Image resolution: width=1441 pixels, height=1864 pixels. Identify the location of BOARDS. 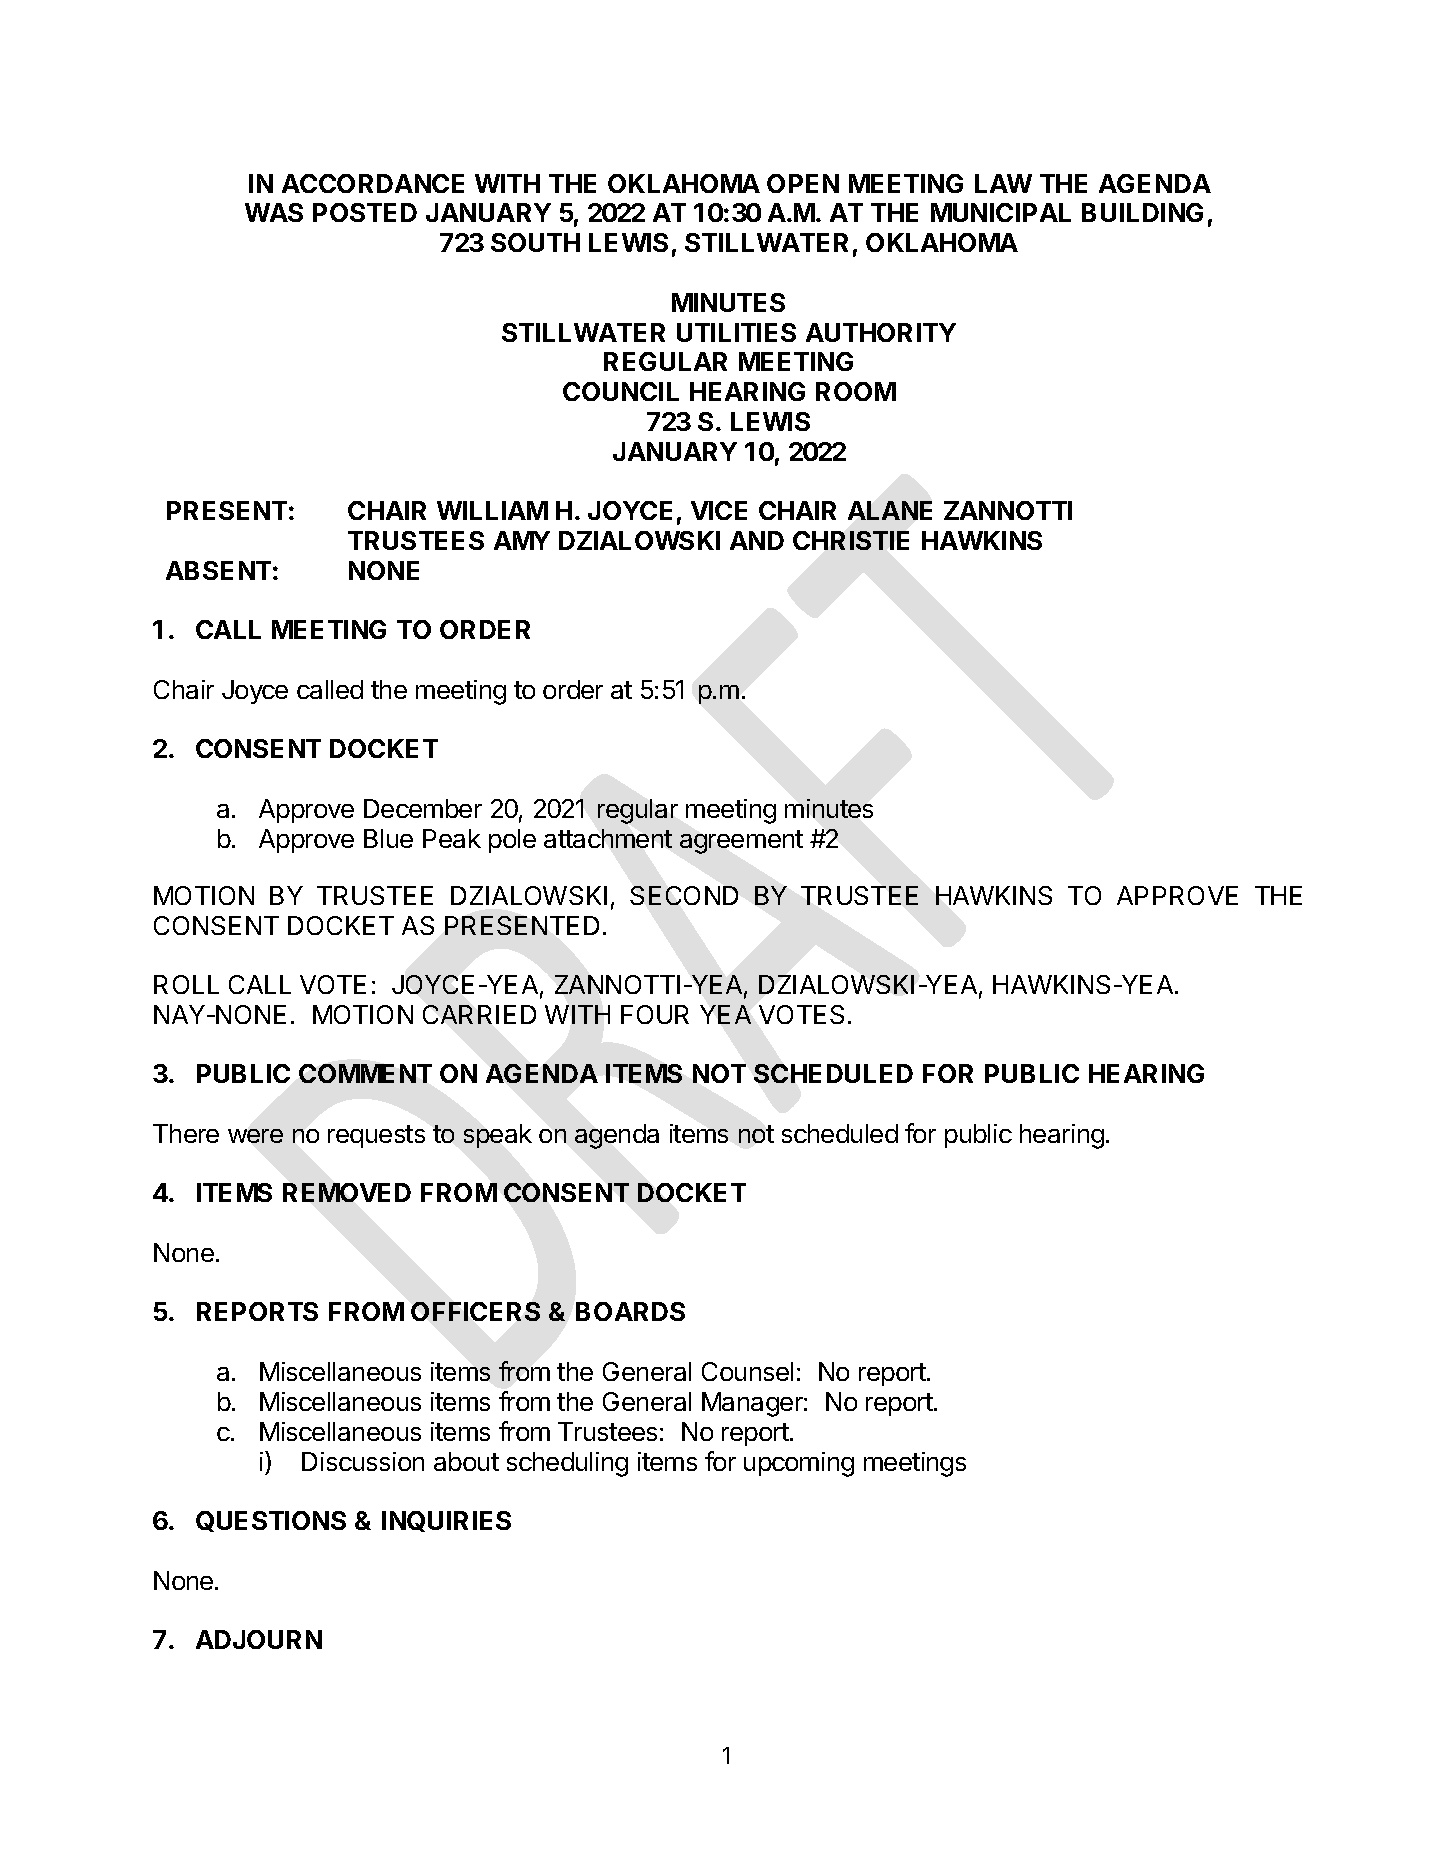
(630, 1311).
